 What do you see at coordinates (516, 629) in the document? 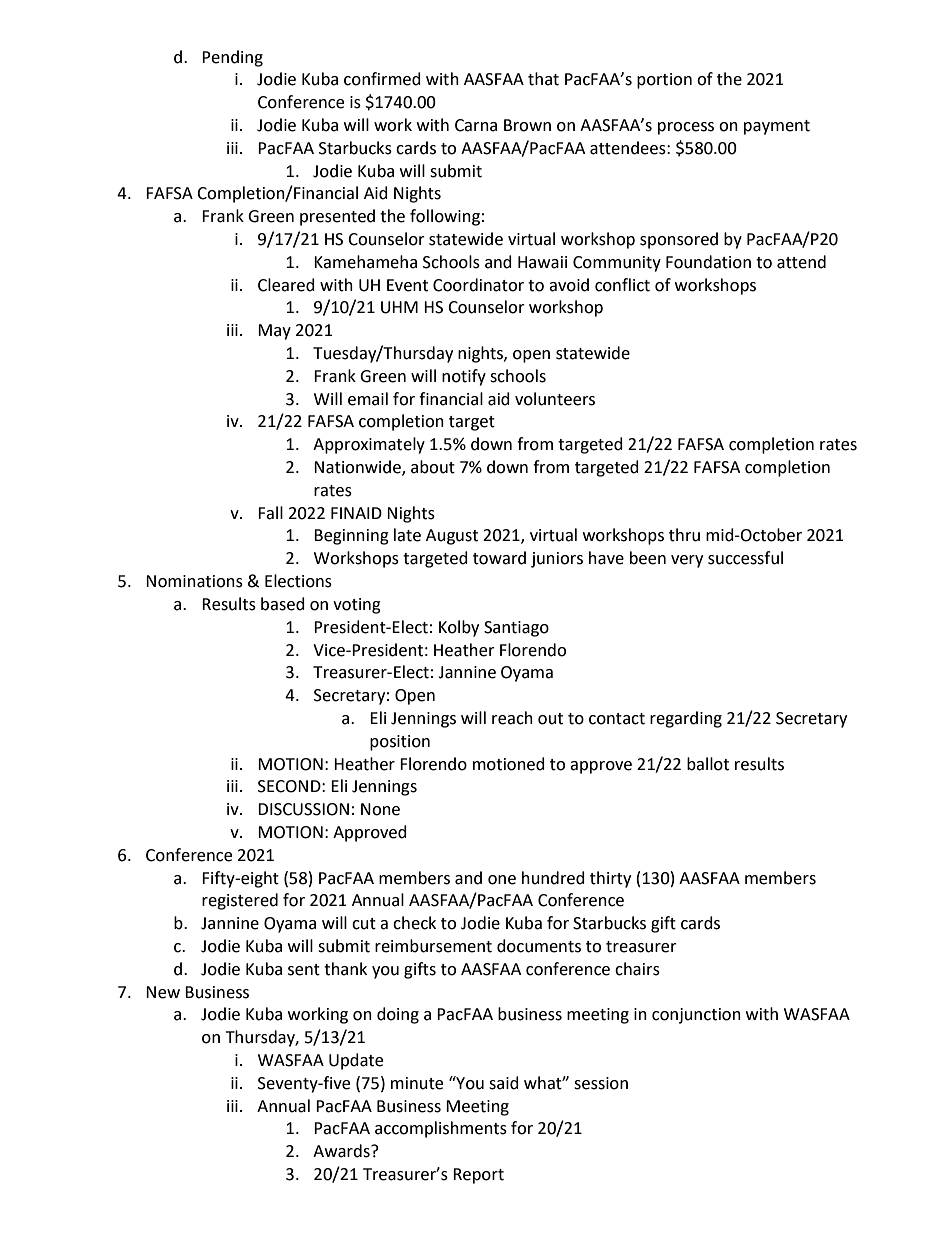
I see `Santiago` at bounding box center [516, 629].
